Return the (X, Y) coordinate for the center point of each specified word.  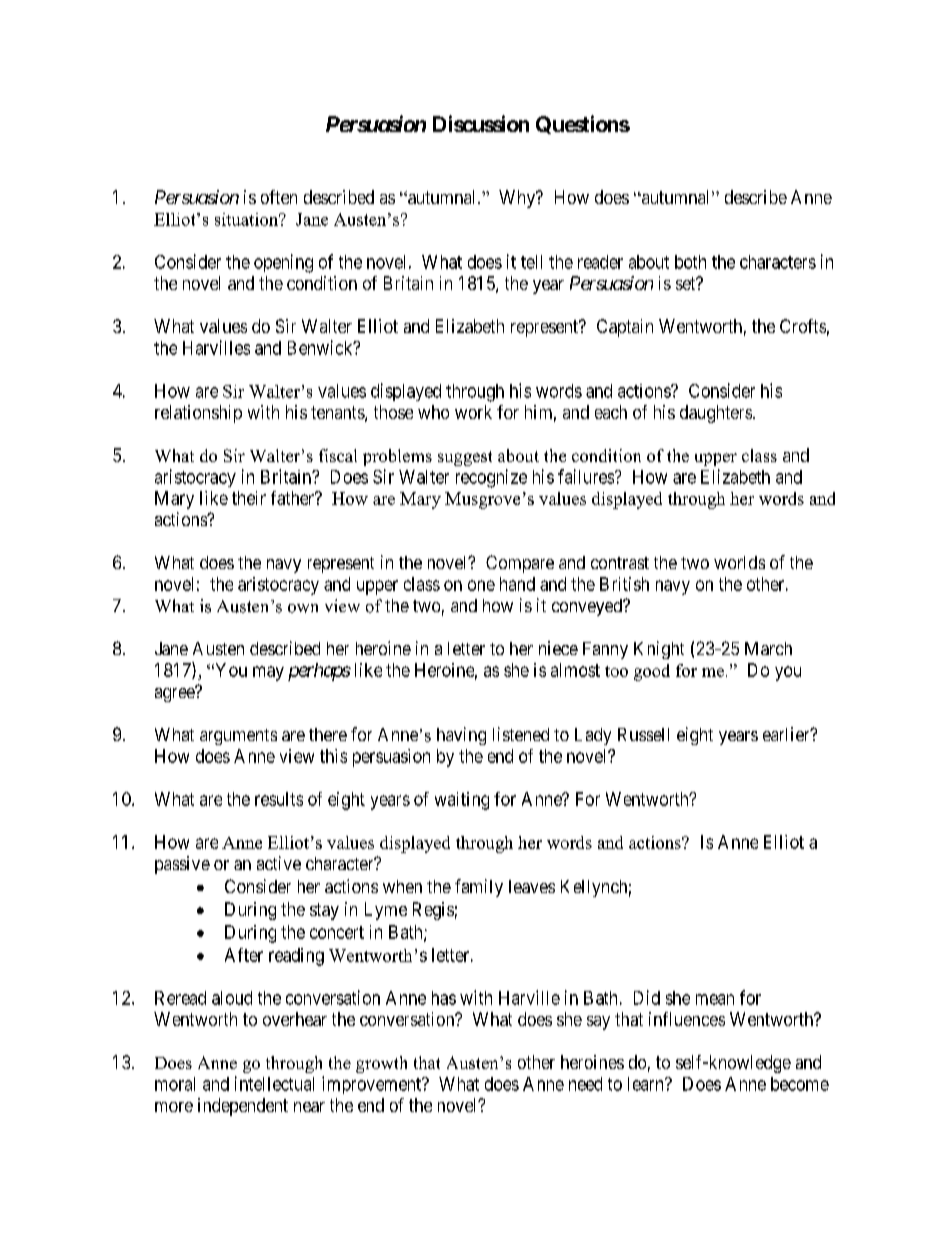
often (279, 197)
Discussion (481, 123)
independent (243, 1107)
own (303, 608)
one (481, 585)
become (800, 1084)
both (690, 262)
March (768, 648)
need (585, 1084)
